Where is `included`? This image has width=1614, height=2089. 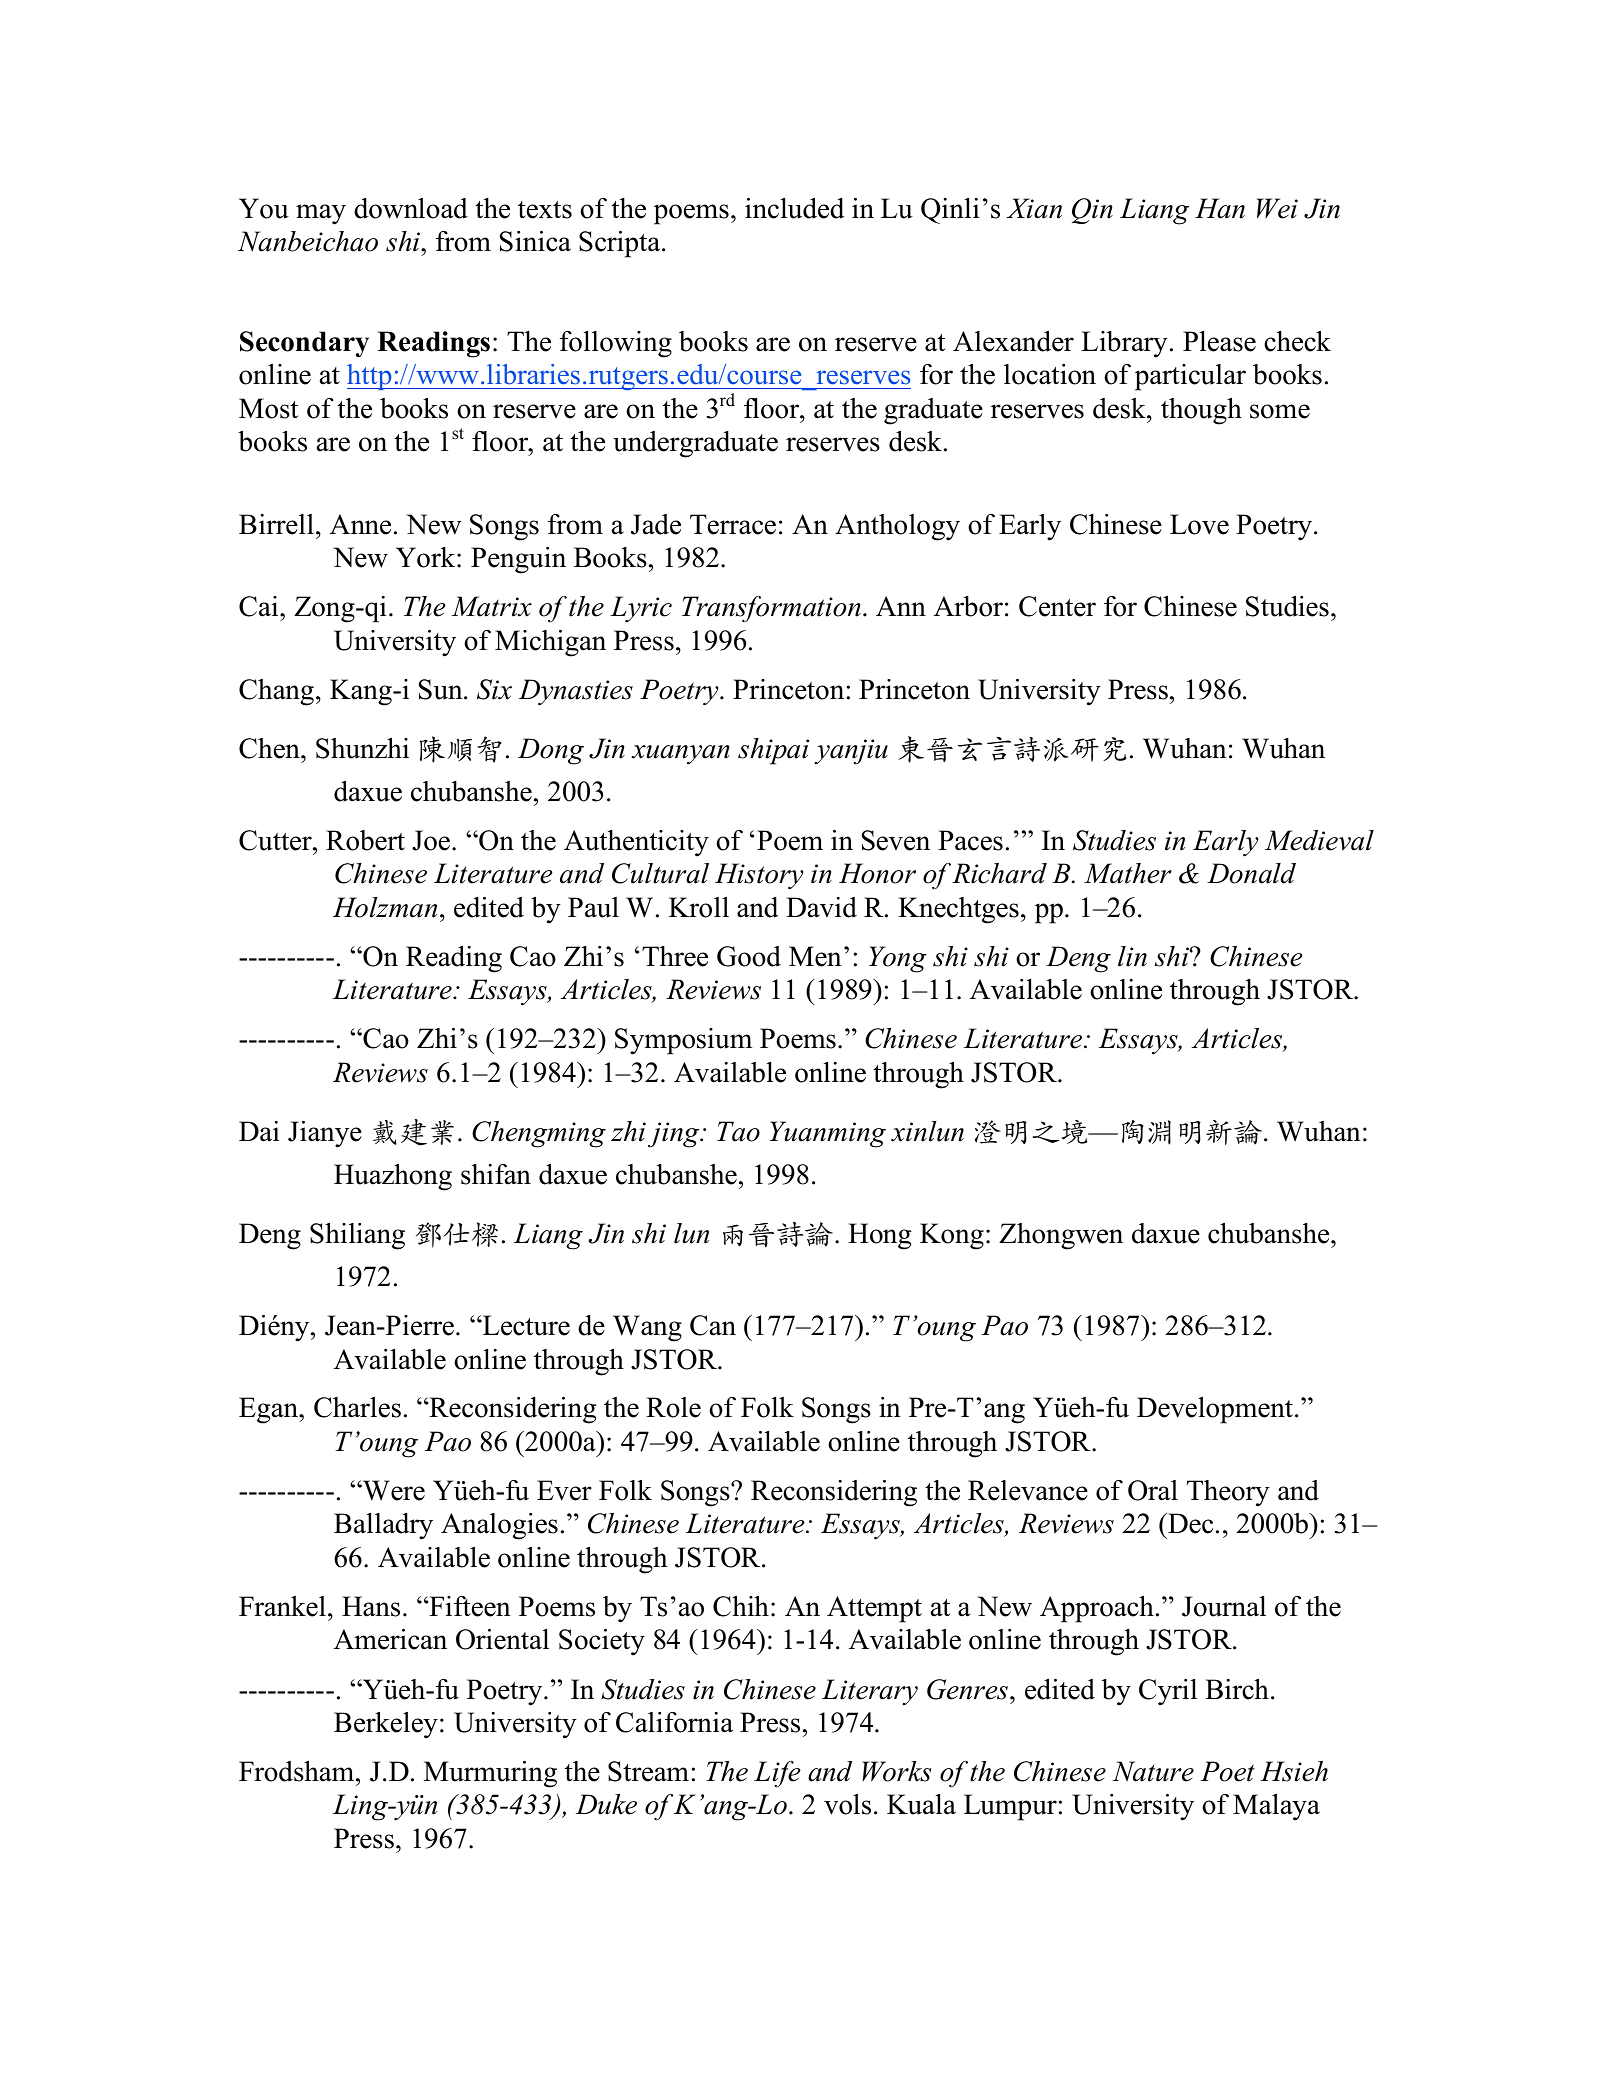 included is located at coordinates (794, 208).
